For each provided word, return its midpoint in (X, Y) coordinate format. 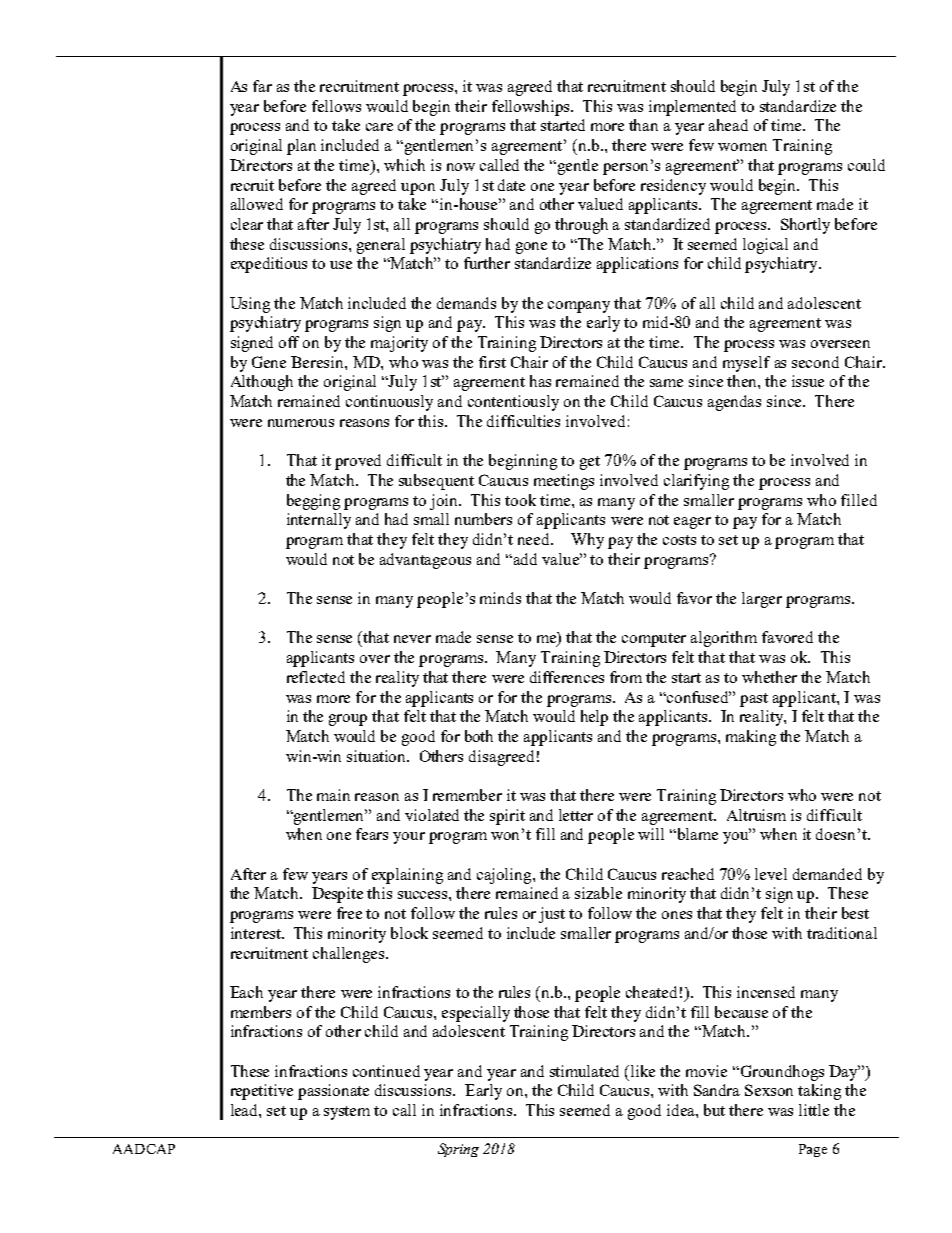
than (643, 125)
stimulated (584, 1071)
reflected (316, 677)
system (347, 1113)
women (742, 147)
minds (500, 598)
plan (301, 147)
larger (762, 600)
